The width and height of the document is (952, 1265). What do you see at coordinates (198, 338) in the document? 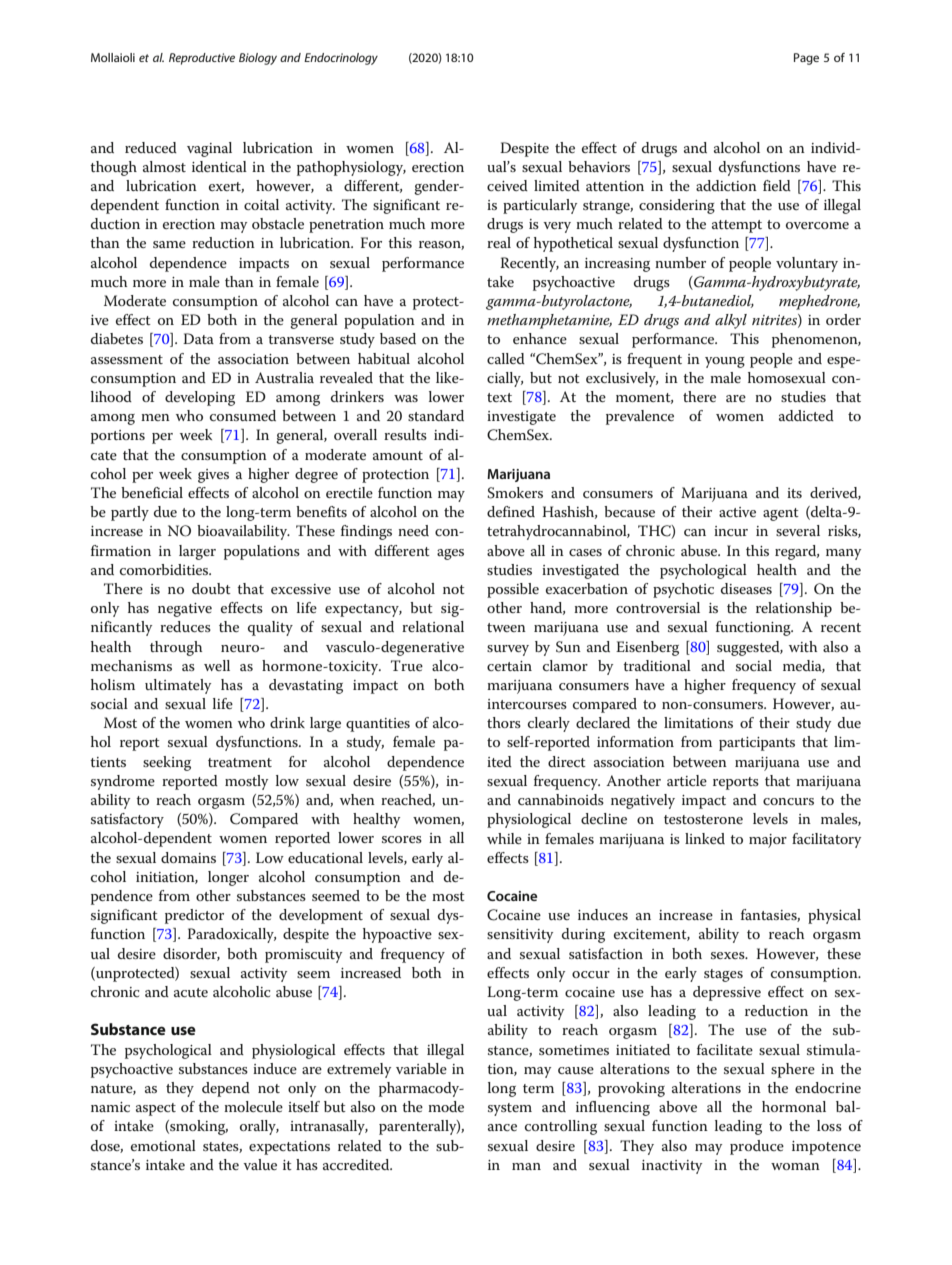
I see `Data` at bounding box center [198, 338].
